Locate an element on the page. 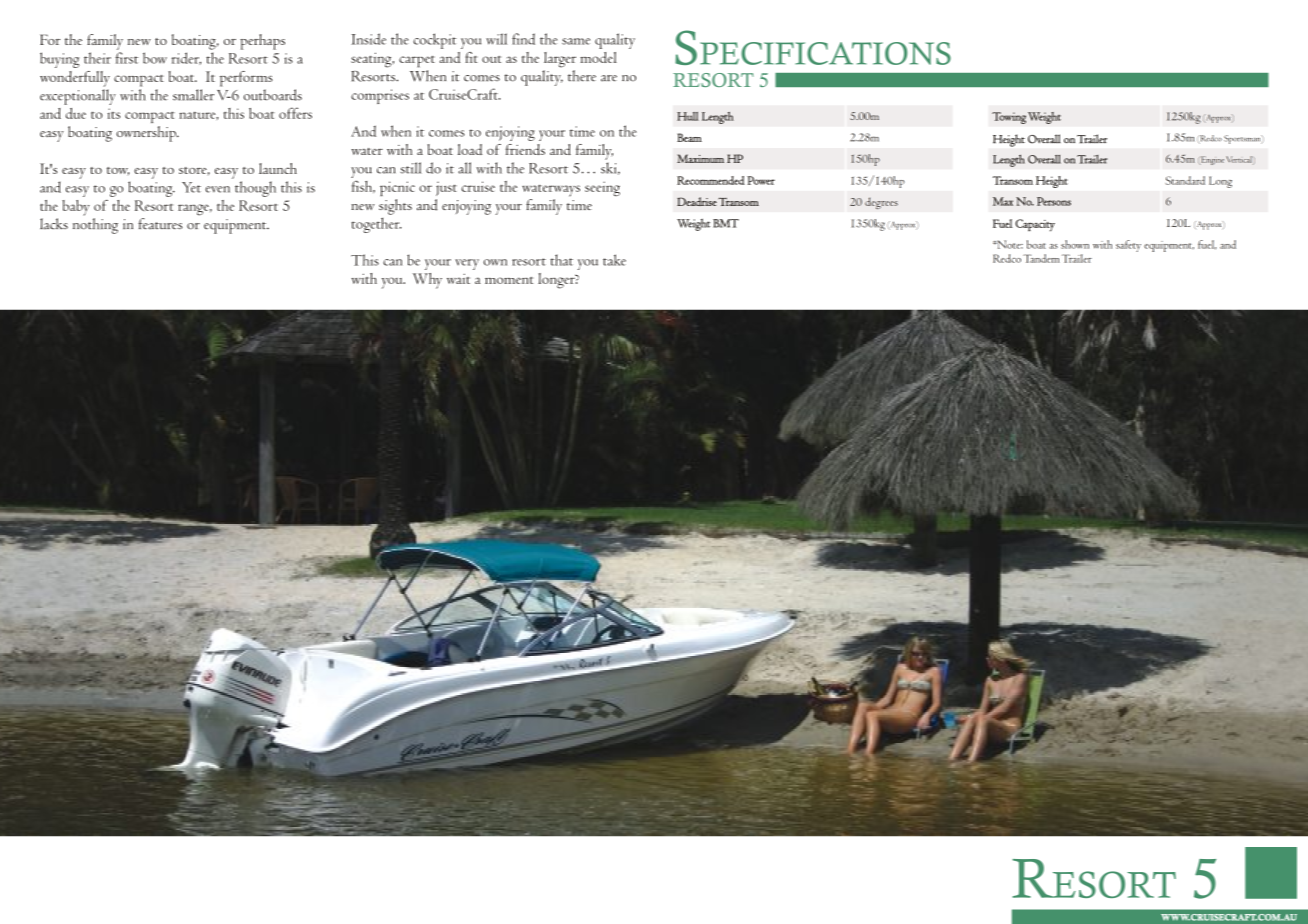 The height and width of the image is (924, 1308). Engine is located at coordinates (1211, 160).
